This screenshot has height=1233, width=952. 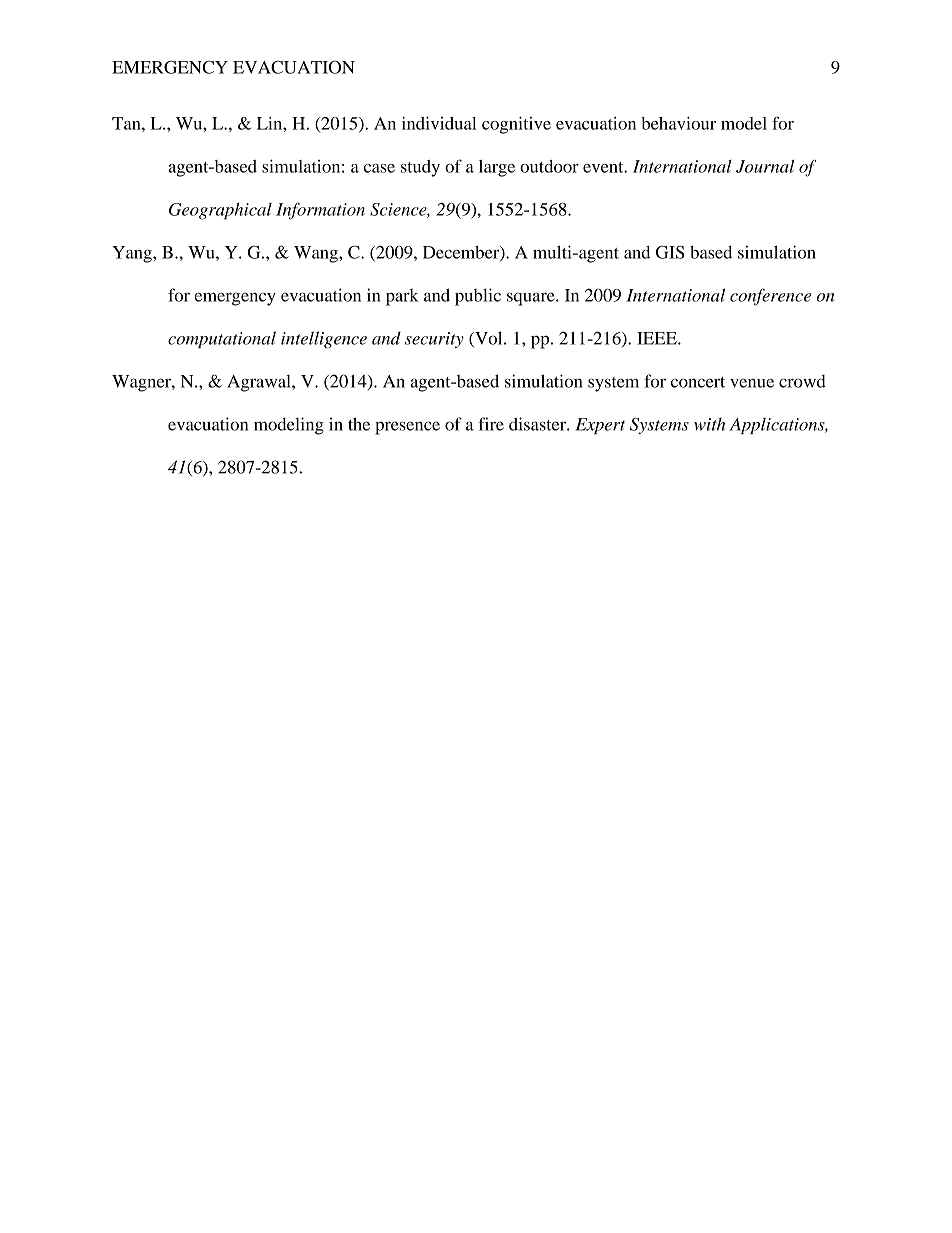 What do you see at coordinates (478, 297) in the screenshot?
I see `public` at bounding box center [478, 297].
